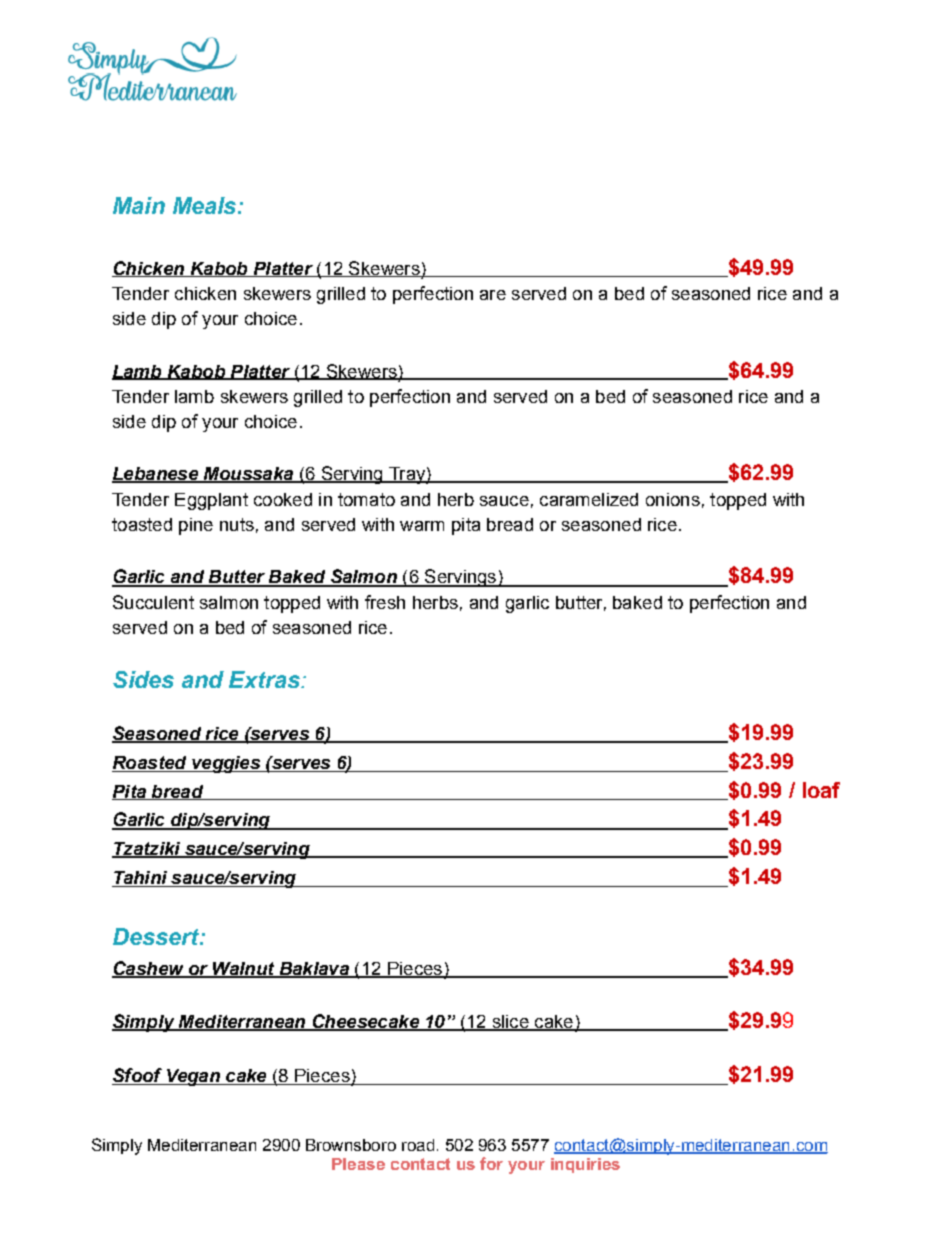 The image size is (952, 1233). What do you see at coordinates (193, 1077) in the image?
I see `Vegan` at bounding box center [193, 1077].
